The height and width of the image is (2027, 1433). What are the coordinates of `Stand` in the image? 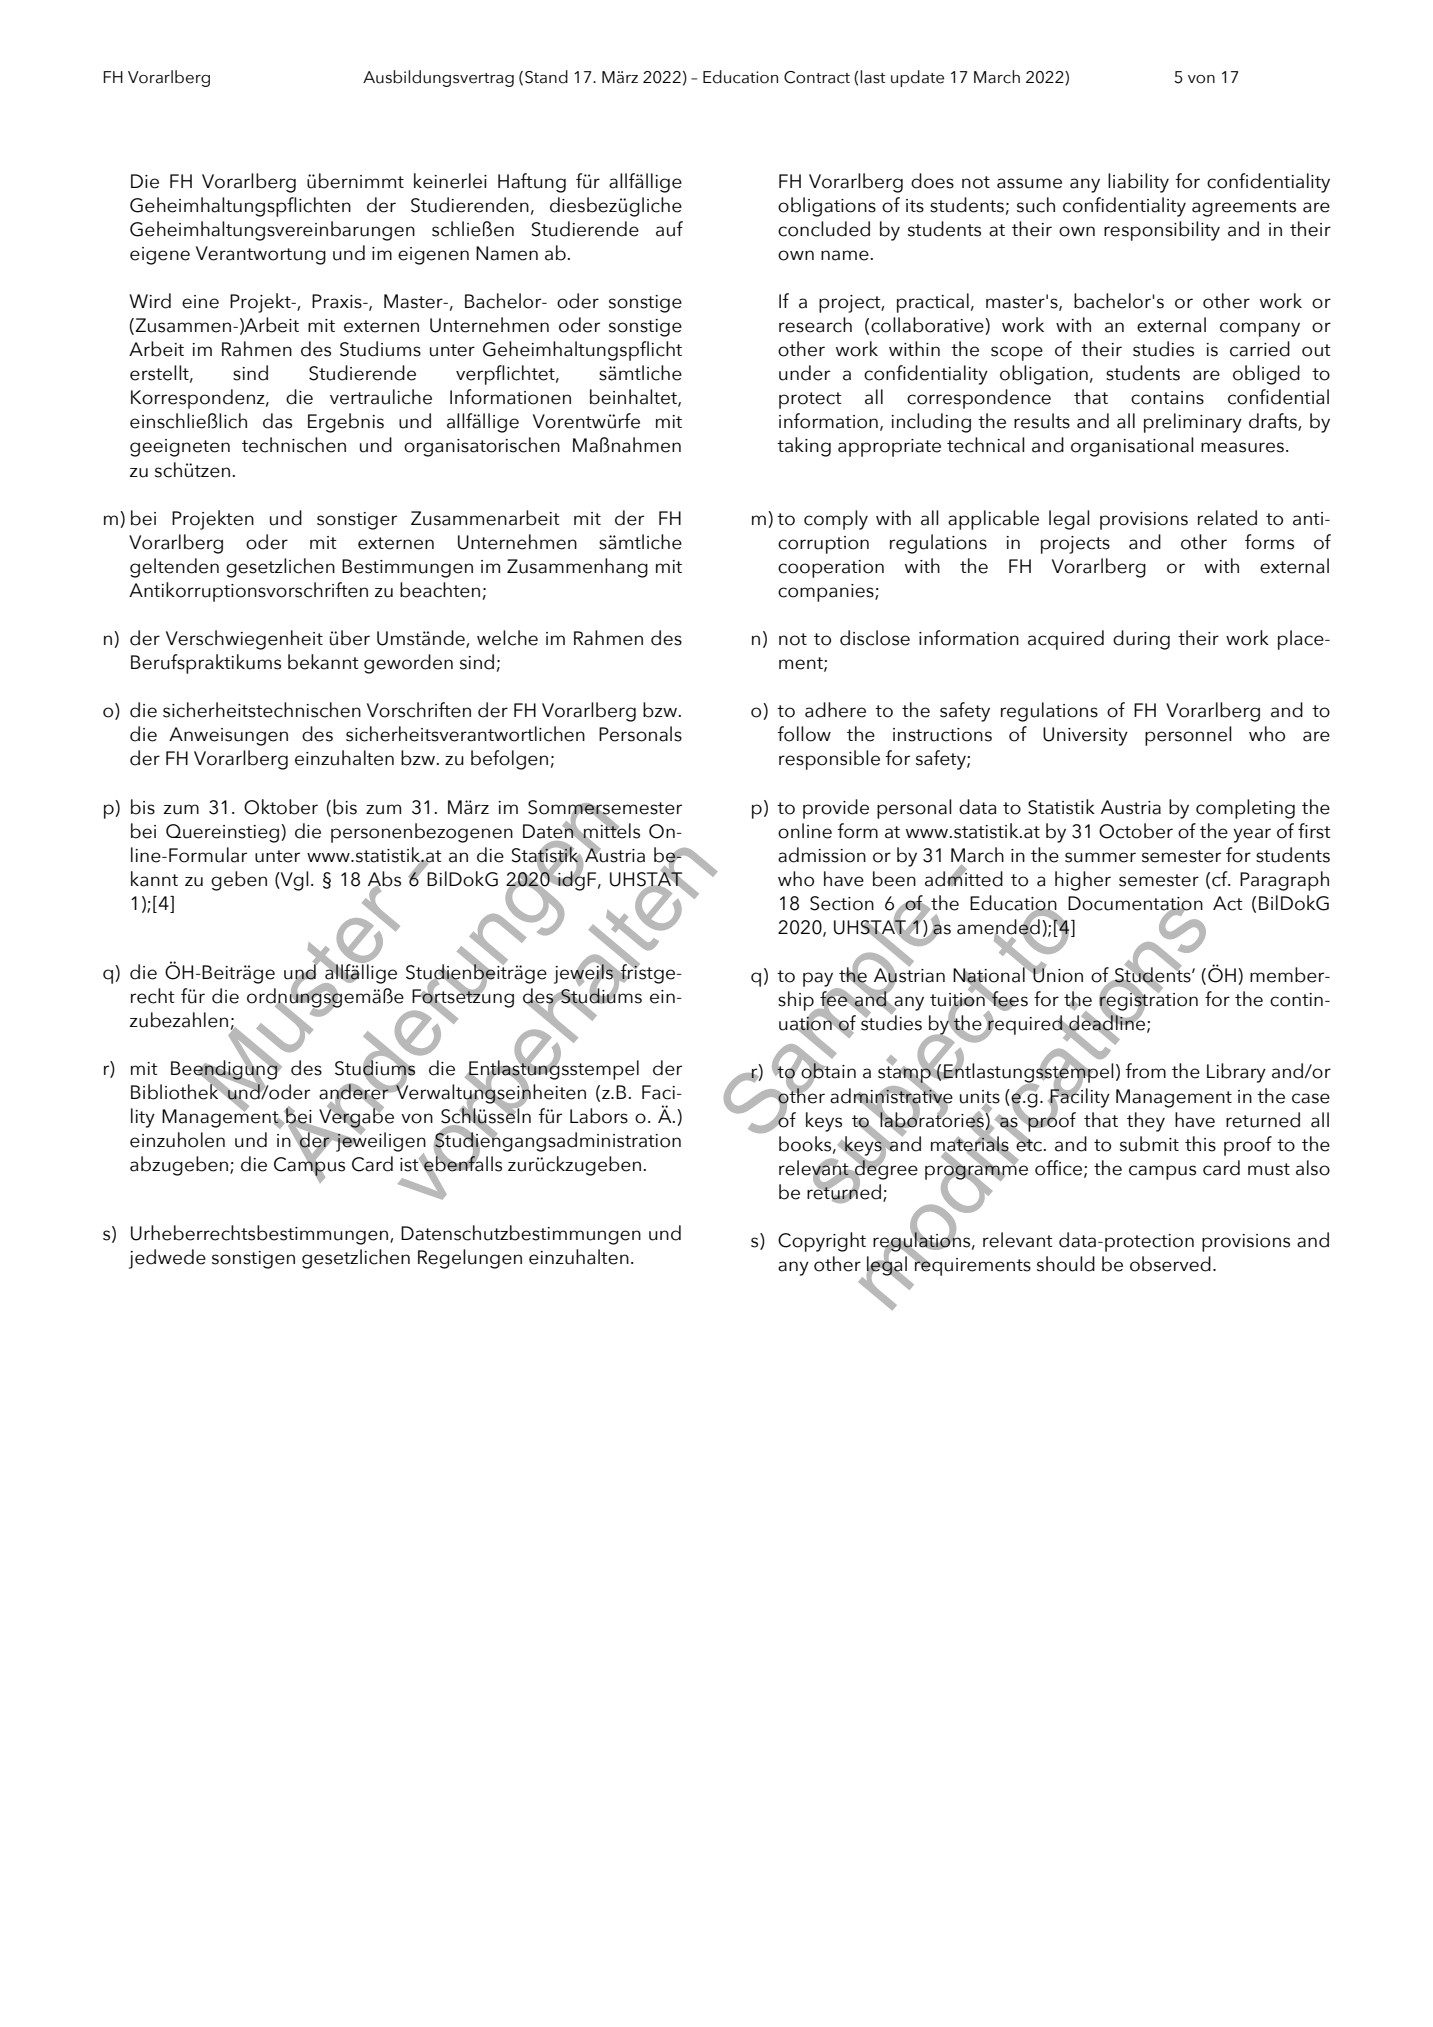 It's located at (546, 77).
